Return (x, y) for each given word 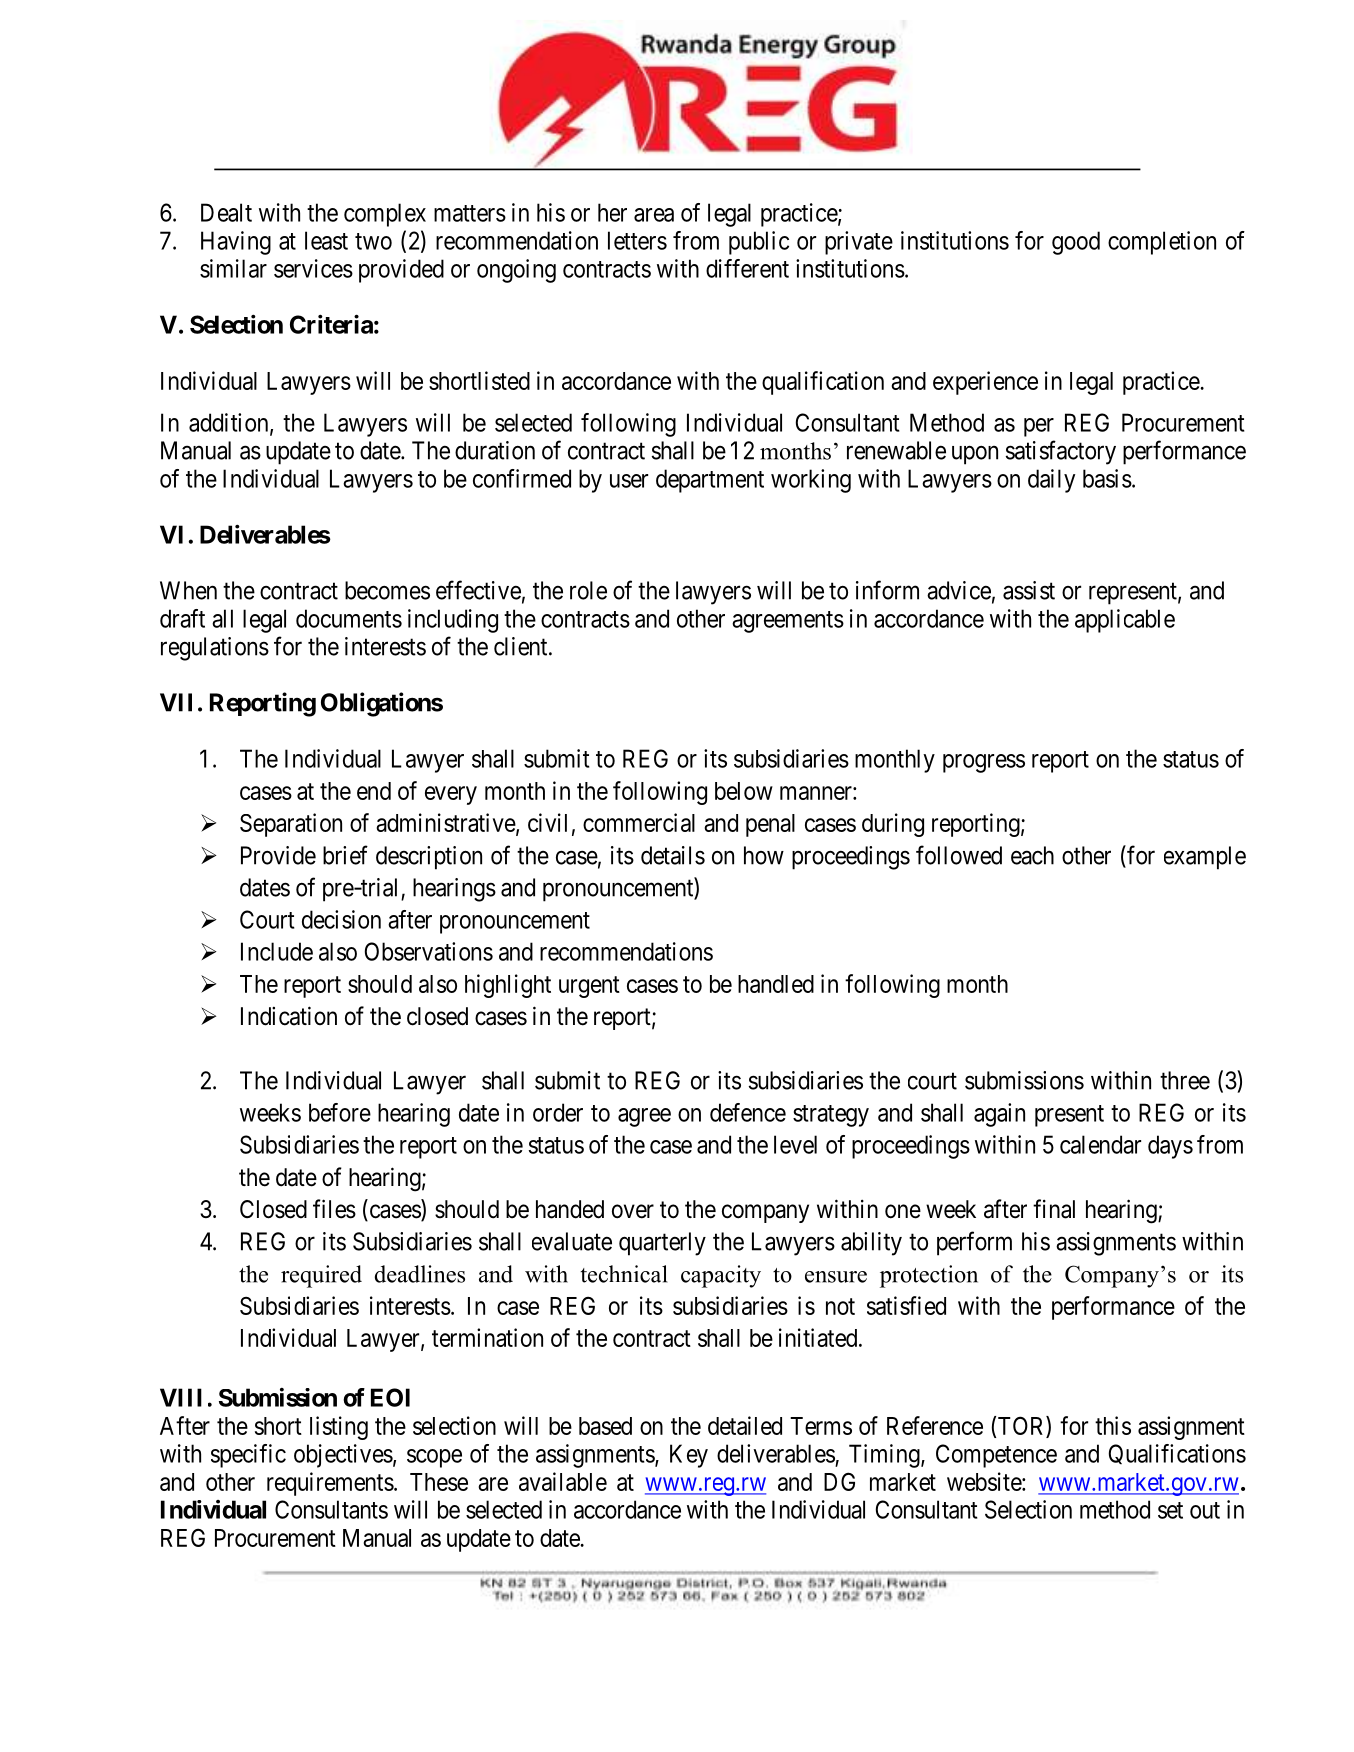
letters (637, 240)
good (1076, 243)
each (1032, 855)
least (326, 240)
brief (345, 855)
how (764, 855)
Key (689, 1456)
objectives (343, 1456)
